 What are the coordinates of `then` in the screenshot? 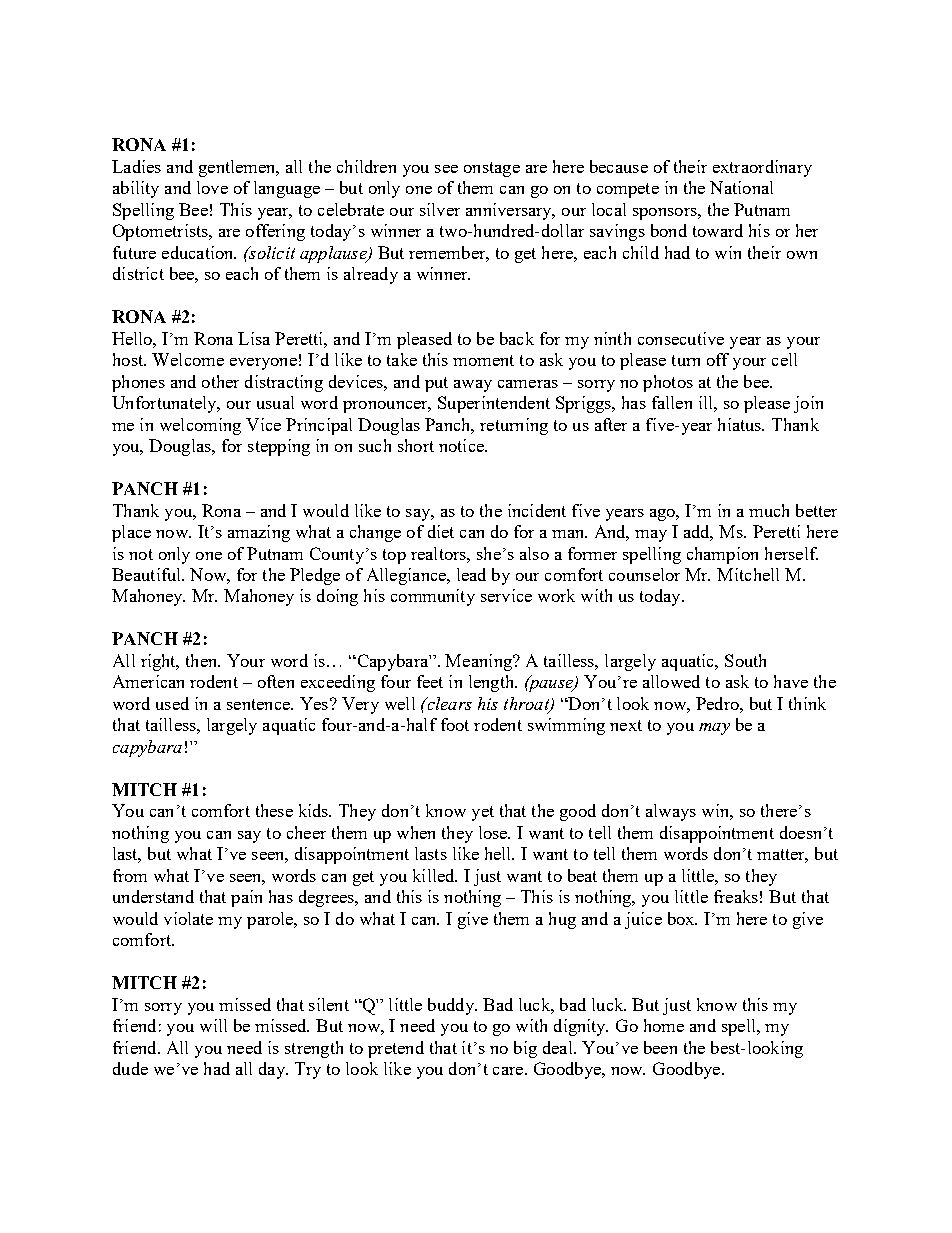 It's located at (203, 660).
